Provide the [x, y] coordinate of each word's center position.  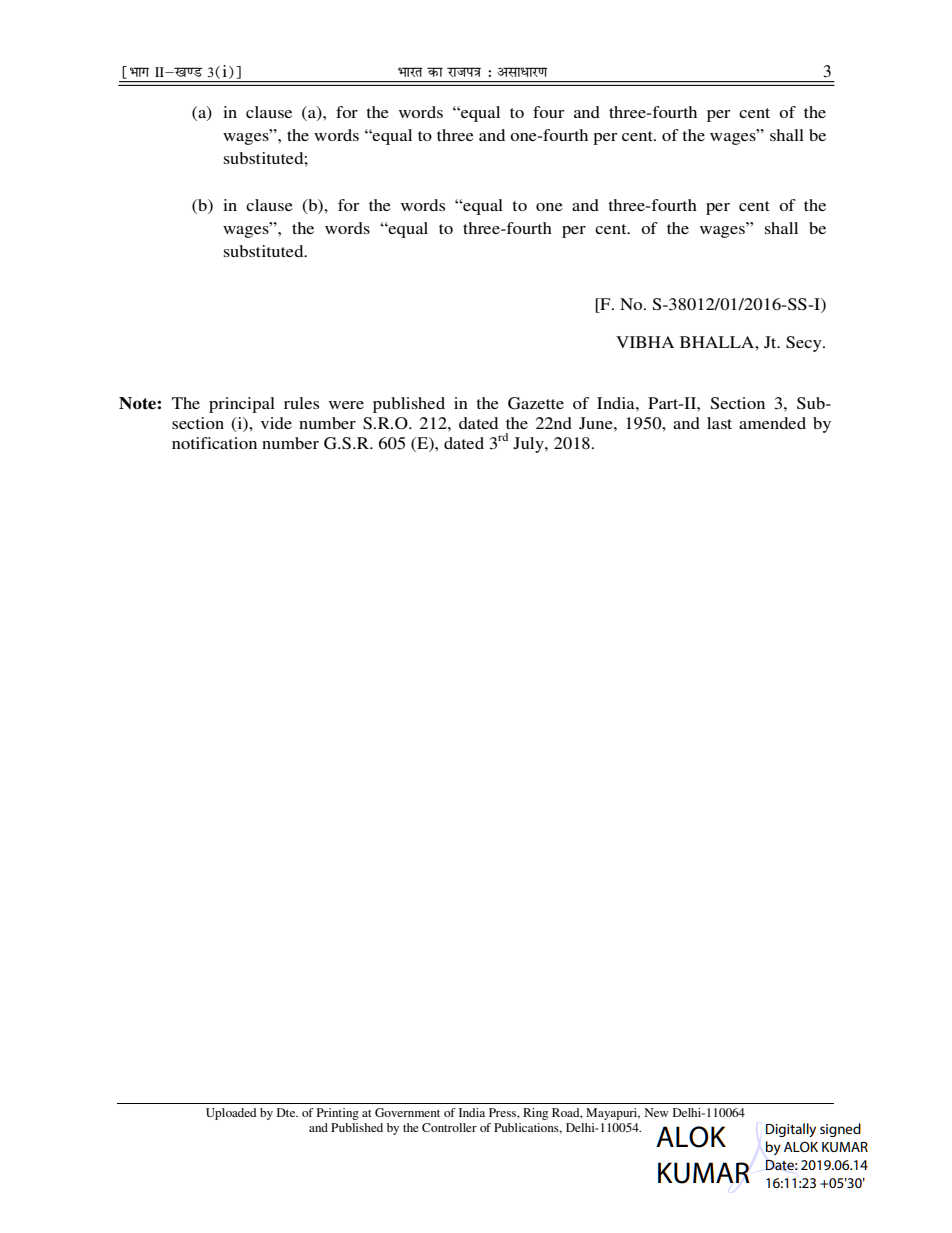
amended [772, 423]
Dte [287, 1112]
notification [214, 443]
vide [276, 423]
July [529, 445]
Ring [535, 1114]
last [719, 423]
